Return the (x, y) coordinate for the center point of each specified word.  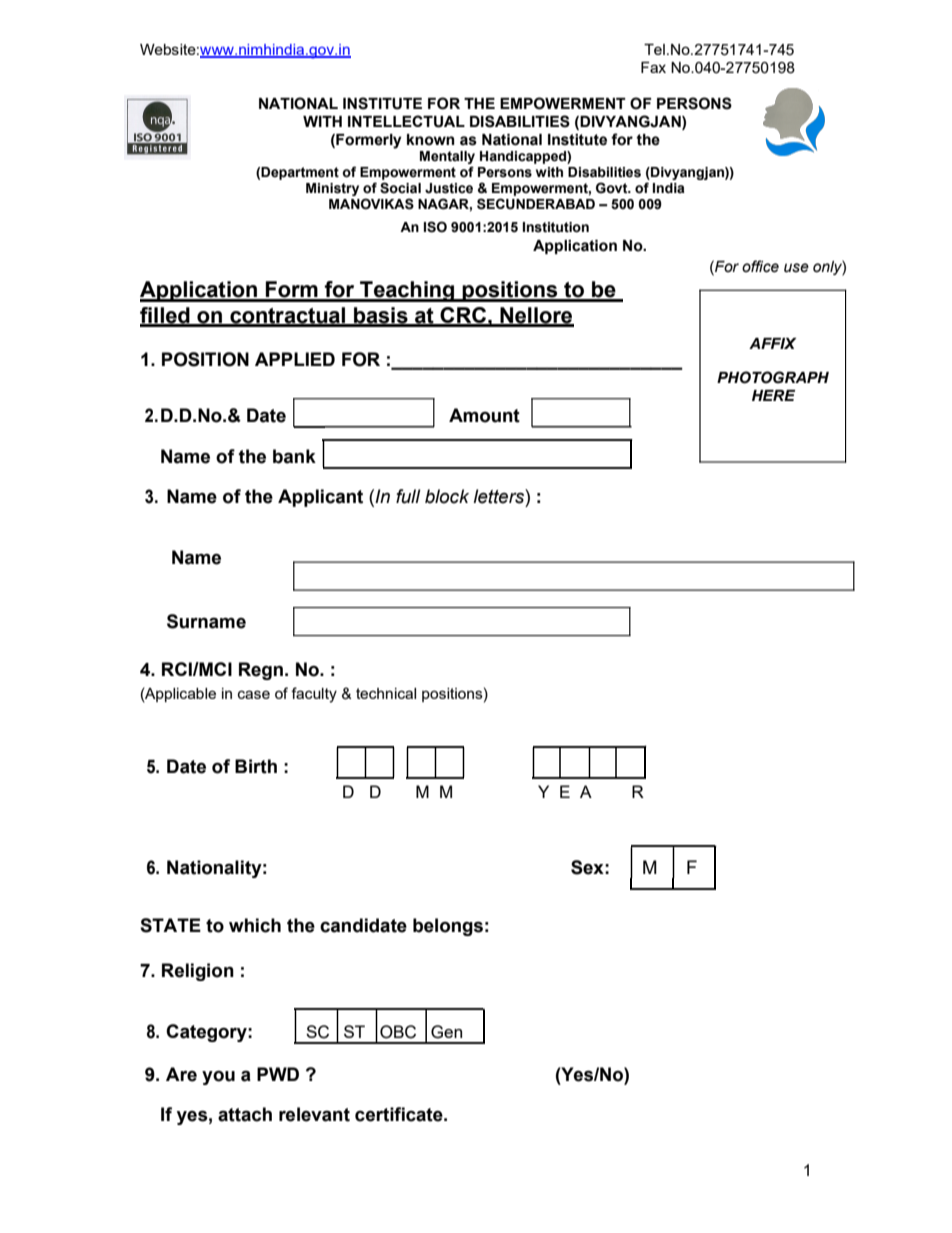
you (218, 1078)
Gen (446, 1032)
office (760, 266)
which (255, 925)
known (431, 140)
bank (294, 456)
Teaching (407, 291)
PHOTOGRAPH (773, 377)
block (447, 496)
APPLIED (295, 359)
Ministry (332, 189)
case (254, 694)
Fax (653, 67)
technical (386, 693)
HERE (773, 395)
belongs (448, 927)
